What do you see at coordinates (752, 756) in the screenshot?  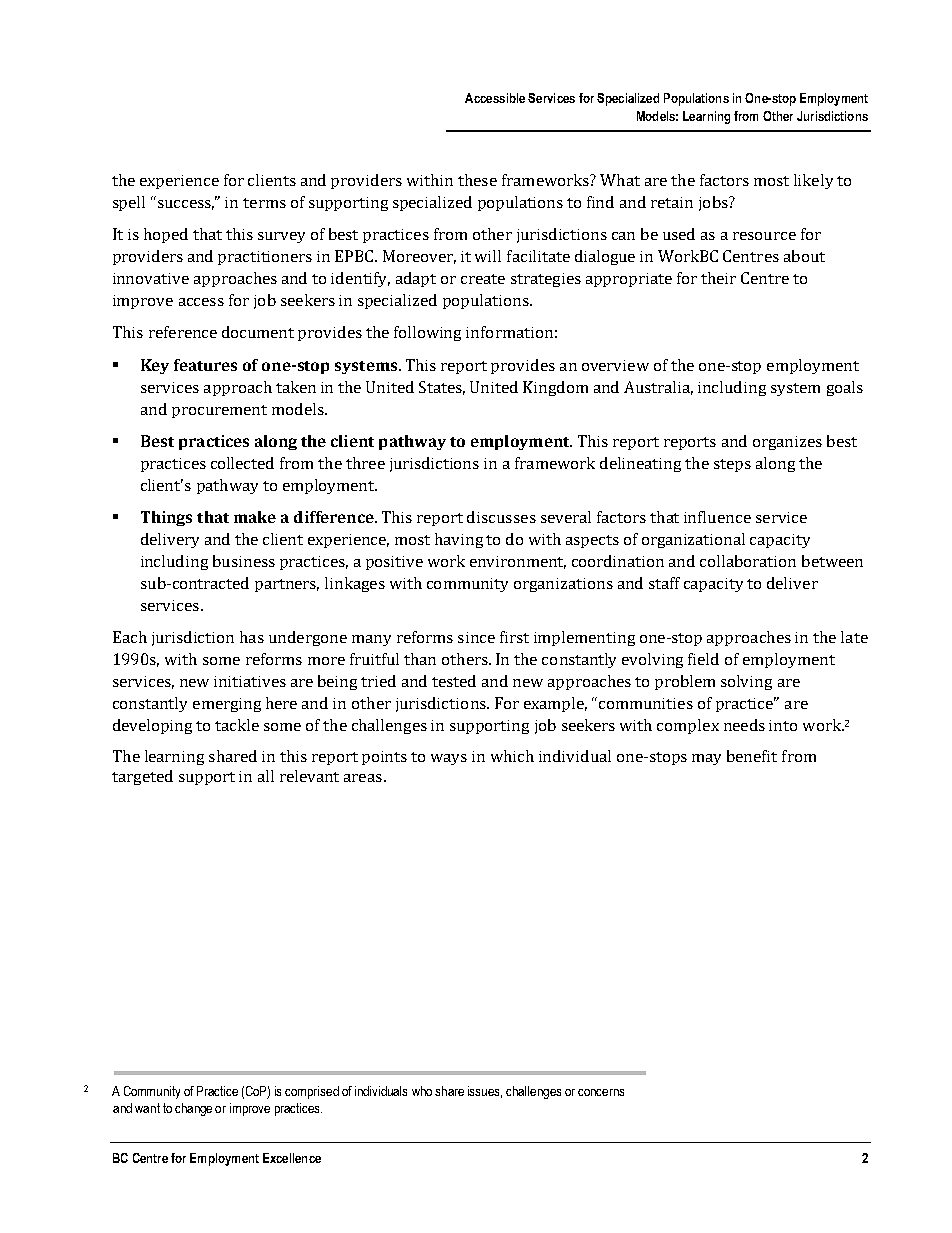 I see `benefit` at bounding box center [752, 756].
